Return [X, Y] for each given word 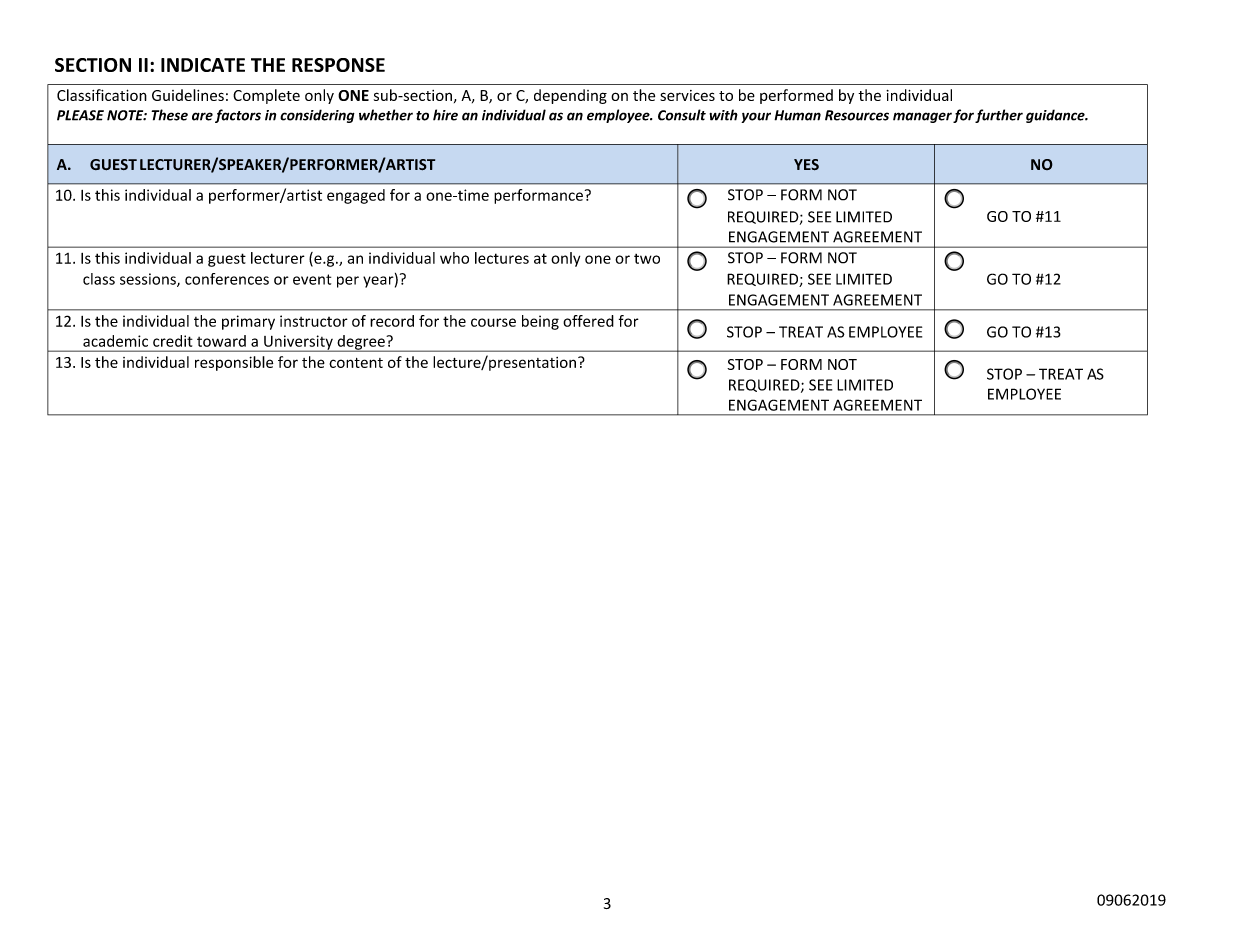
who [454, 258]
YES [806, 165]
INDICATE [203, 65]
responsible [234, 363]
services [687, 95]
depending [570, 96]
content [356, 363]
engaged [356, 196]
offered [588, 321]
